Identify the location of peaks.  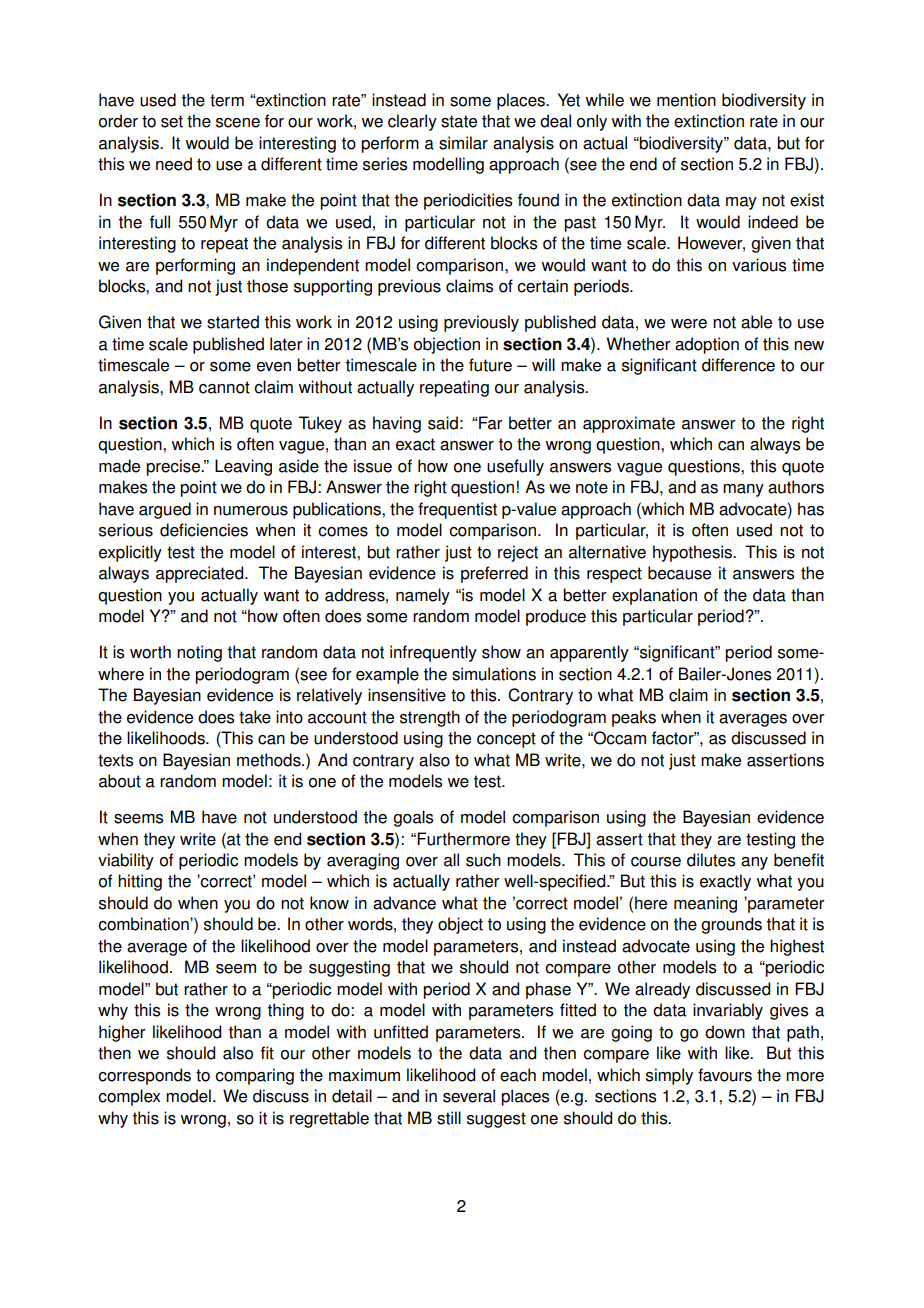
(634, 718).
